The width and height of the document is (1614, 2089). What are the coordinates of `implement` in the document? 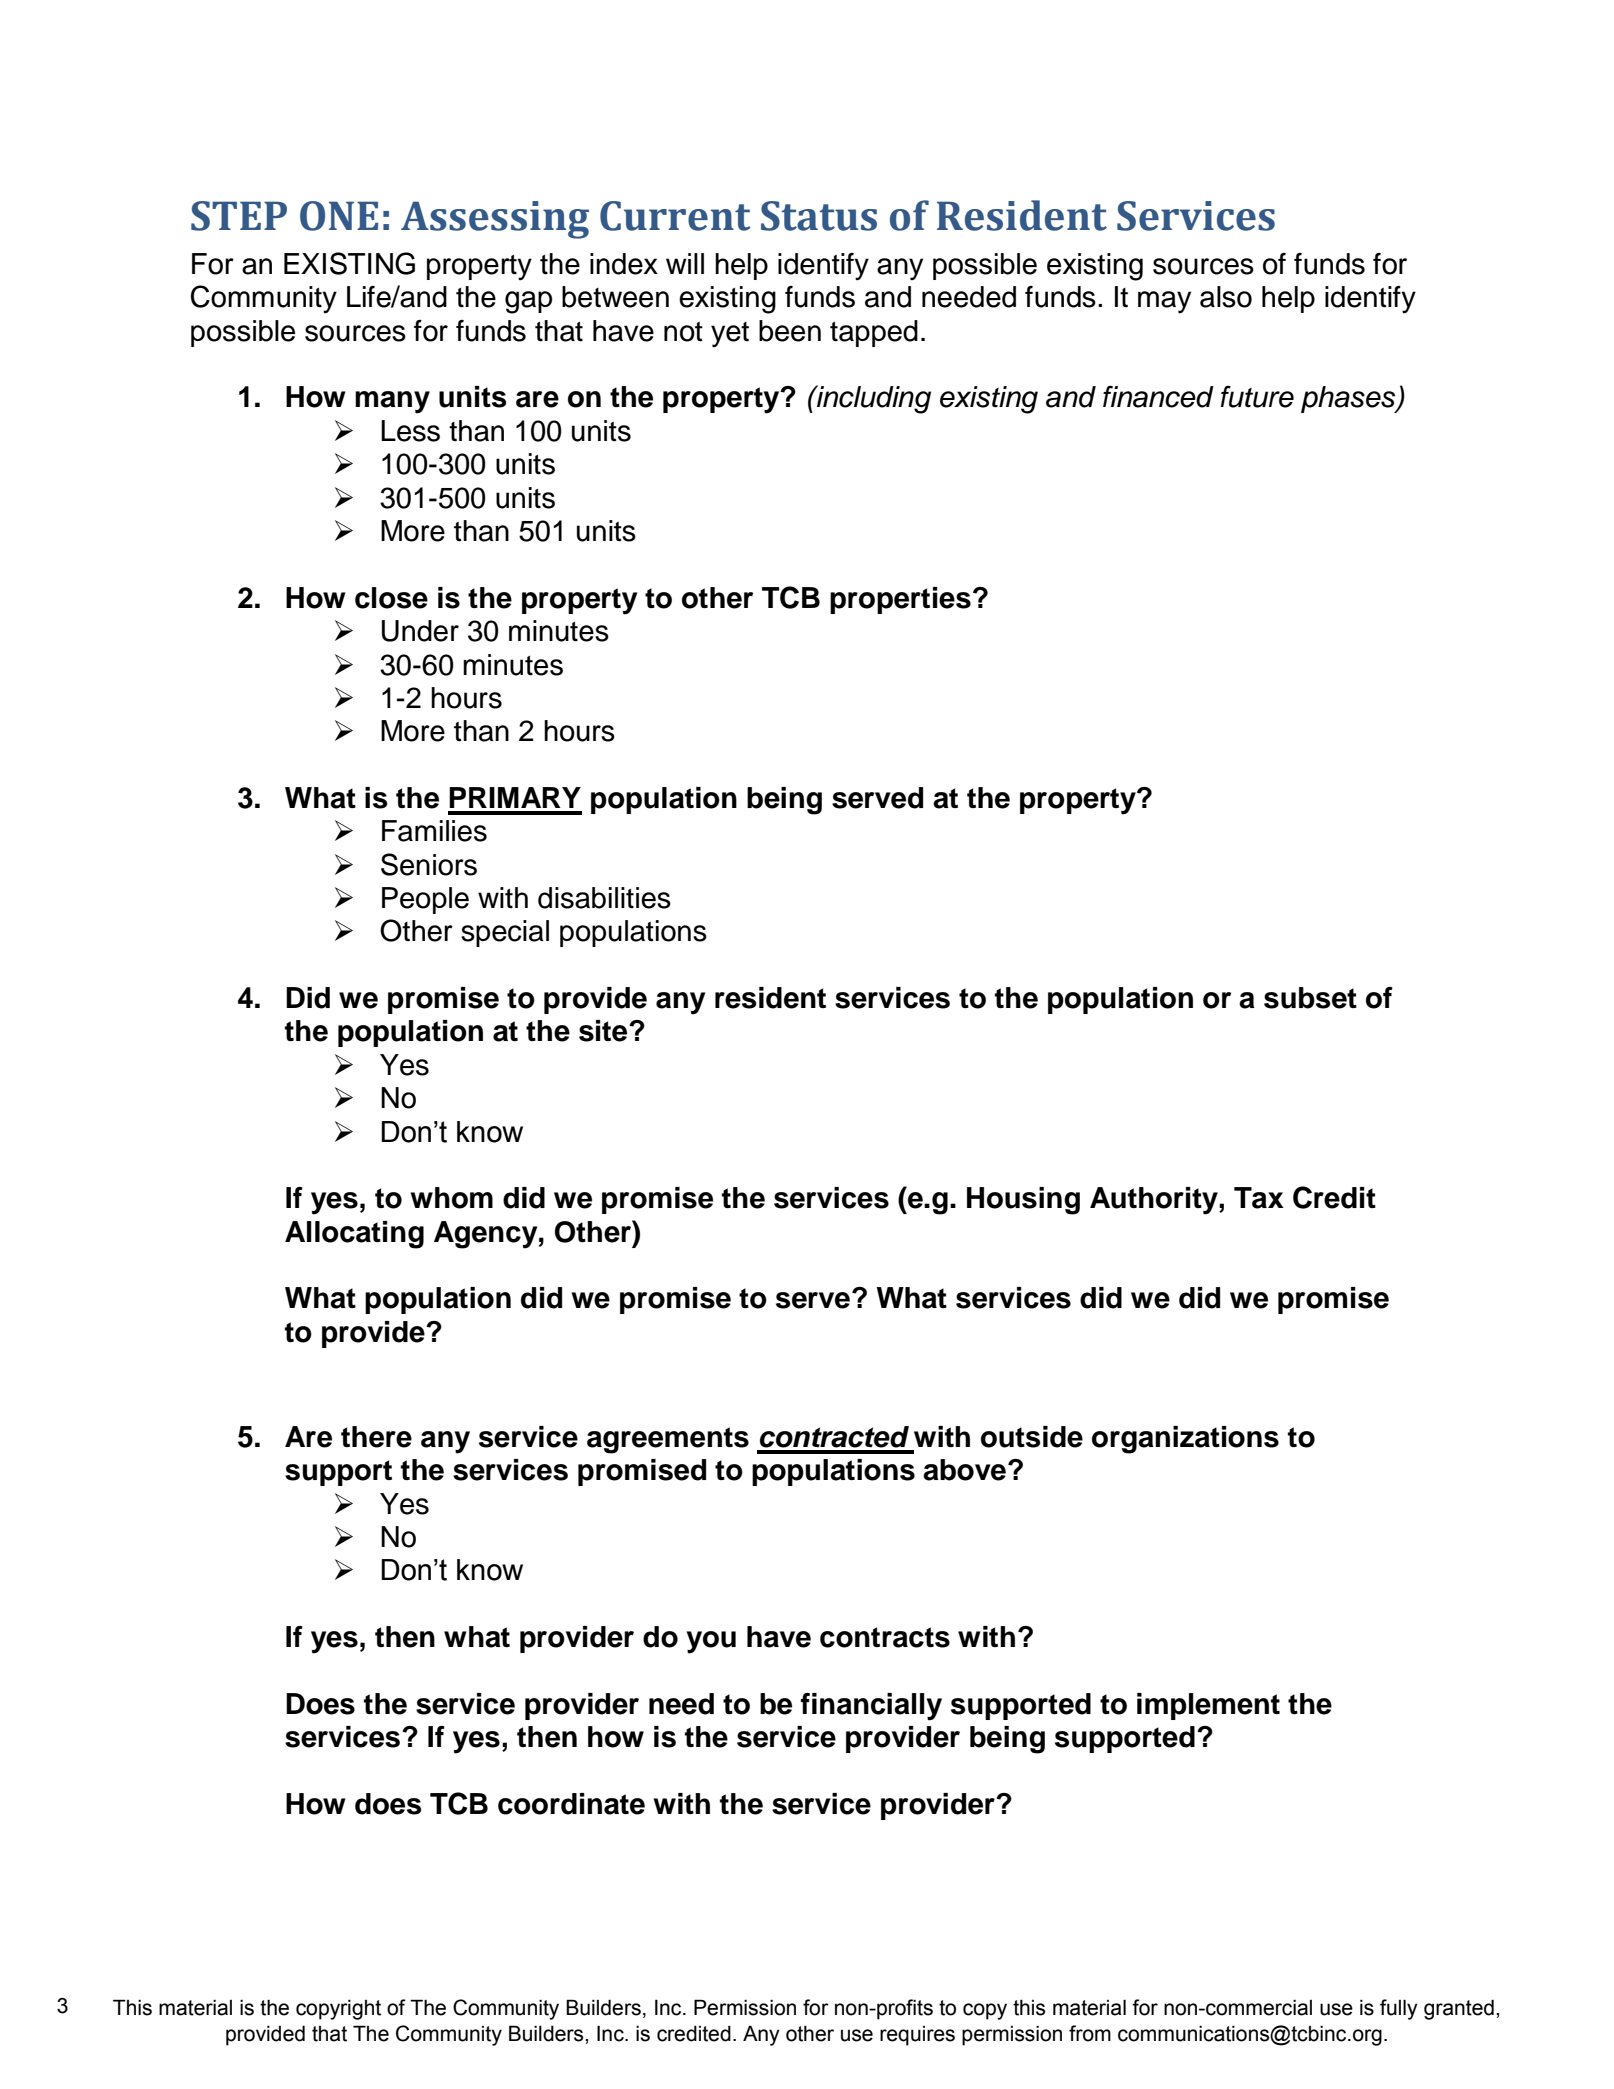 It's located at (1208, 1706).
